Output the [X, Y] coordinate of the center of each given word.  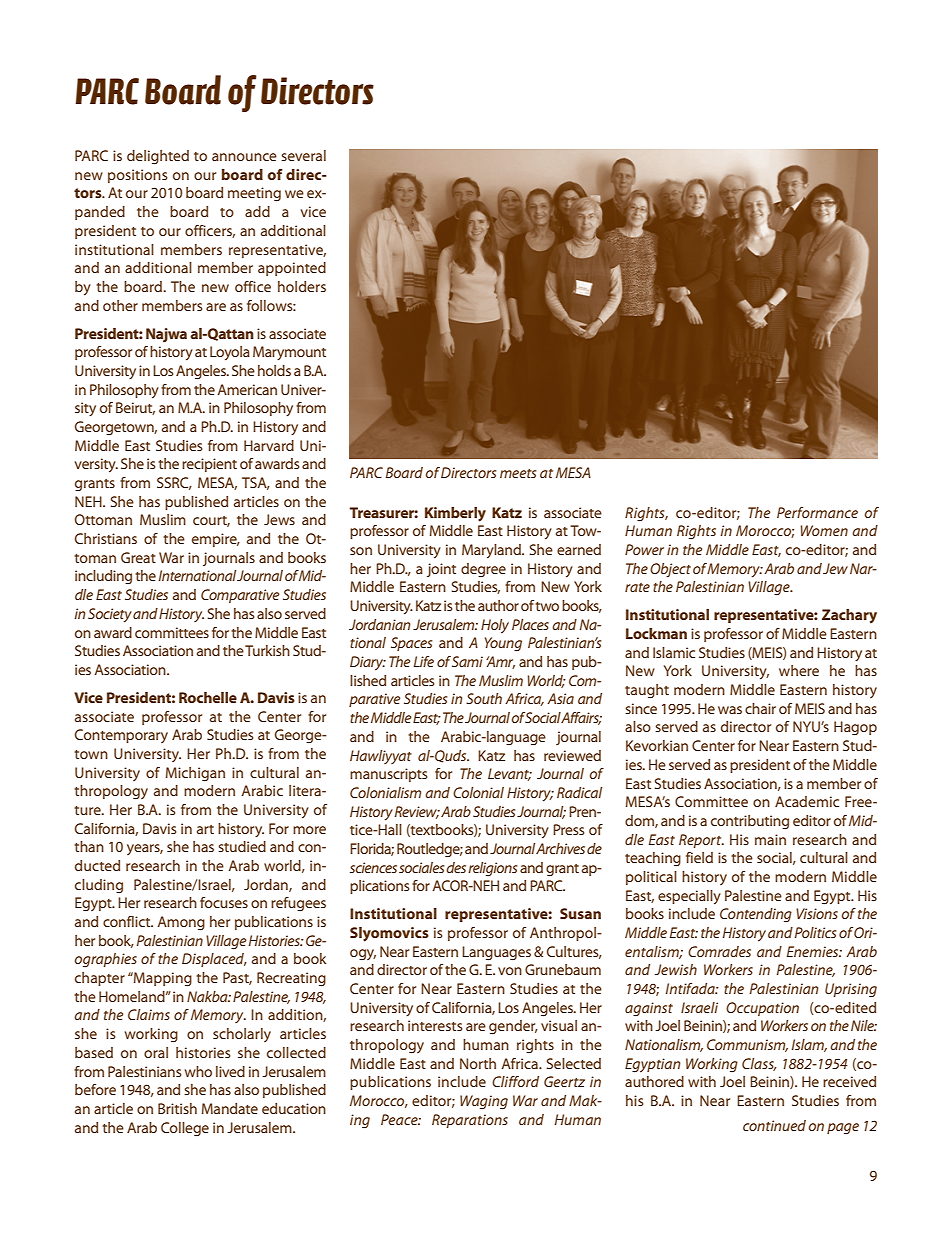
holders [302, 286]
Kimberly [455, 514]
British [177, 1108]
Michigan [195, 774]
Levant [510, 774]
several [303, 155]
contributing [750, 822]
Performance [817, 512]
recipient [209, 465]
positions [138, 176]
